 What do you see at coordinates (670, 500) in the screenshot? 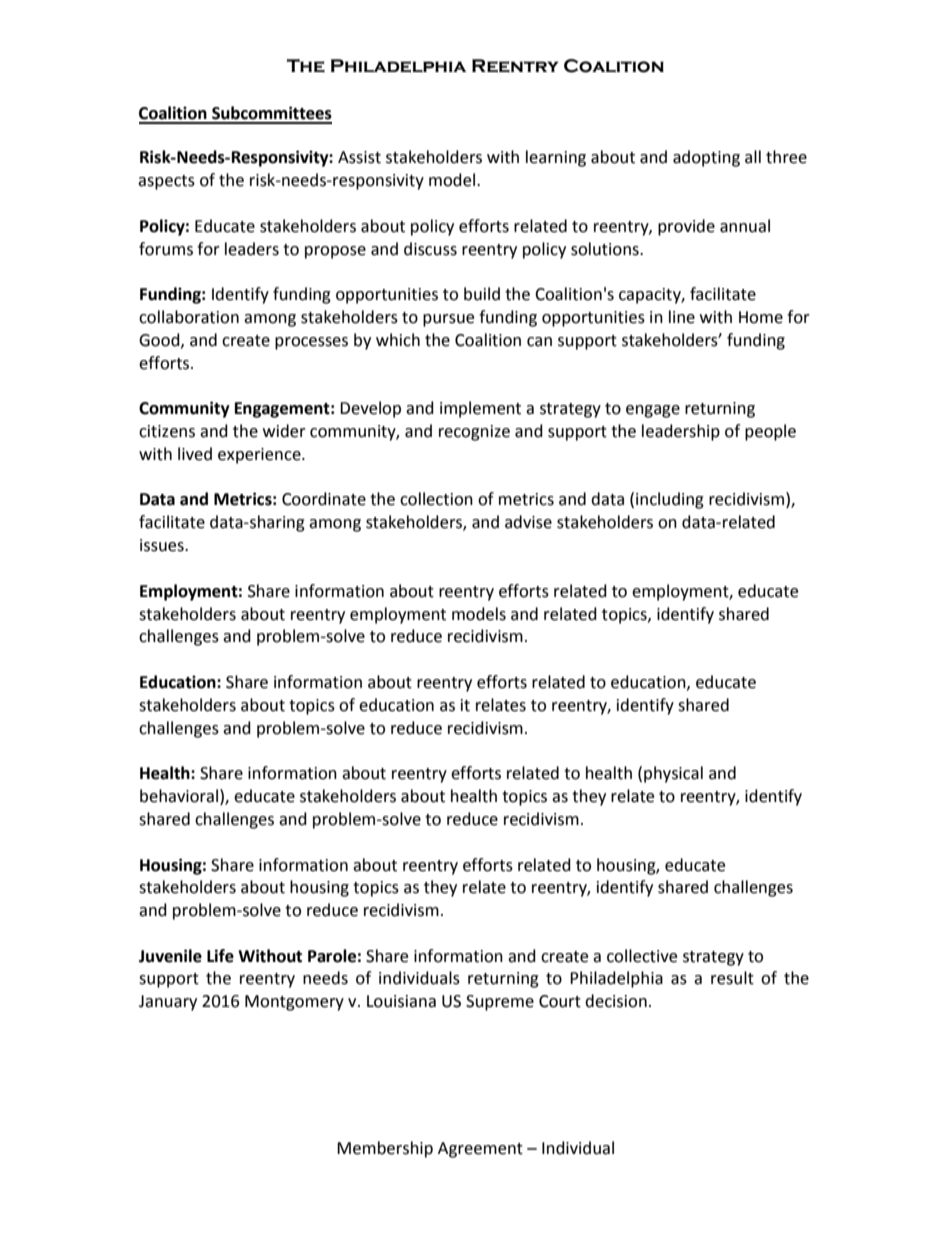
I see `including` at bounding box center [670, 500].
